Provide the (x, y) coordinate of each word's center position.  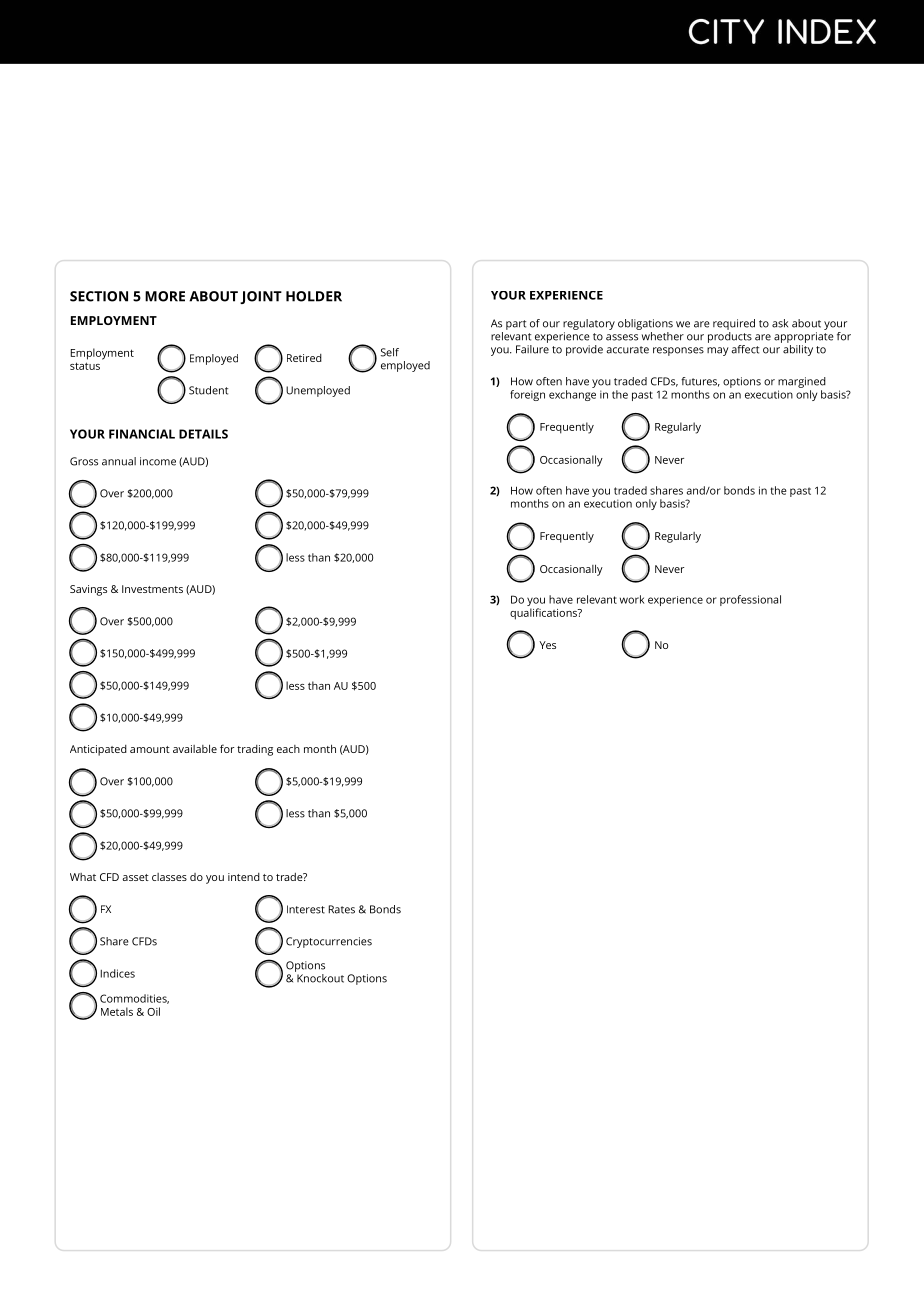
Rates (342, 909)
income (158, 461)
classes (169, 877)
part (516, 325)
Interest (306, 909)
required (734, 324)
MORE (165, 296)
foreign (527, 395)
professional (750, 600)
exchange (572, 395)
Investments (152, 589)
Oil (153, 1011)
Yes (547, 645)
